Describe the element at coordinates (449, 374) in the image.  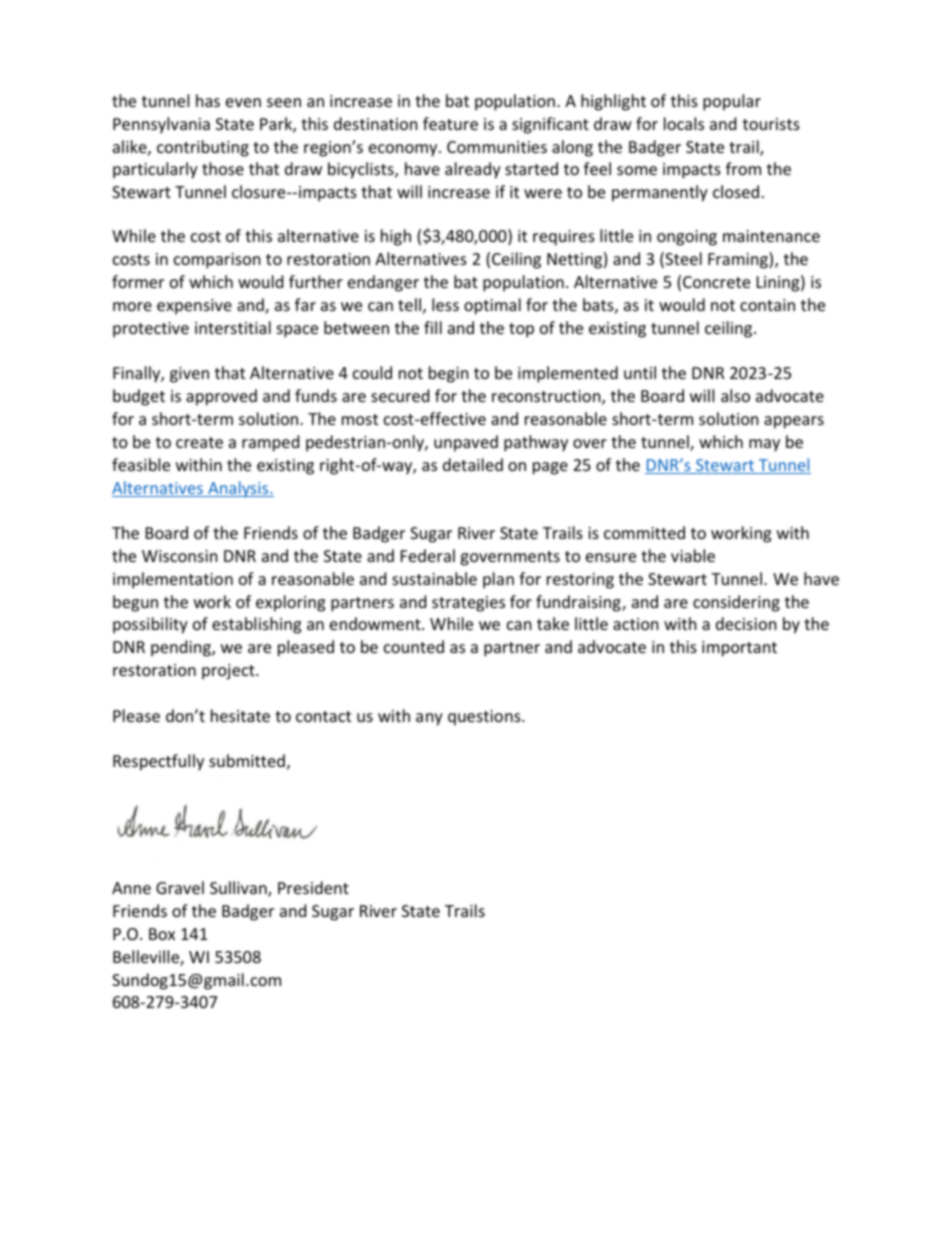
I see `begin` at that location.
